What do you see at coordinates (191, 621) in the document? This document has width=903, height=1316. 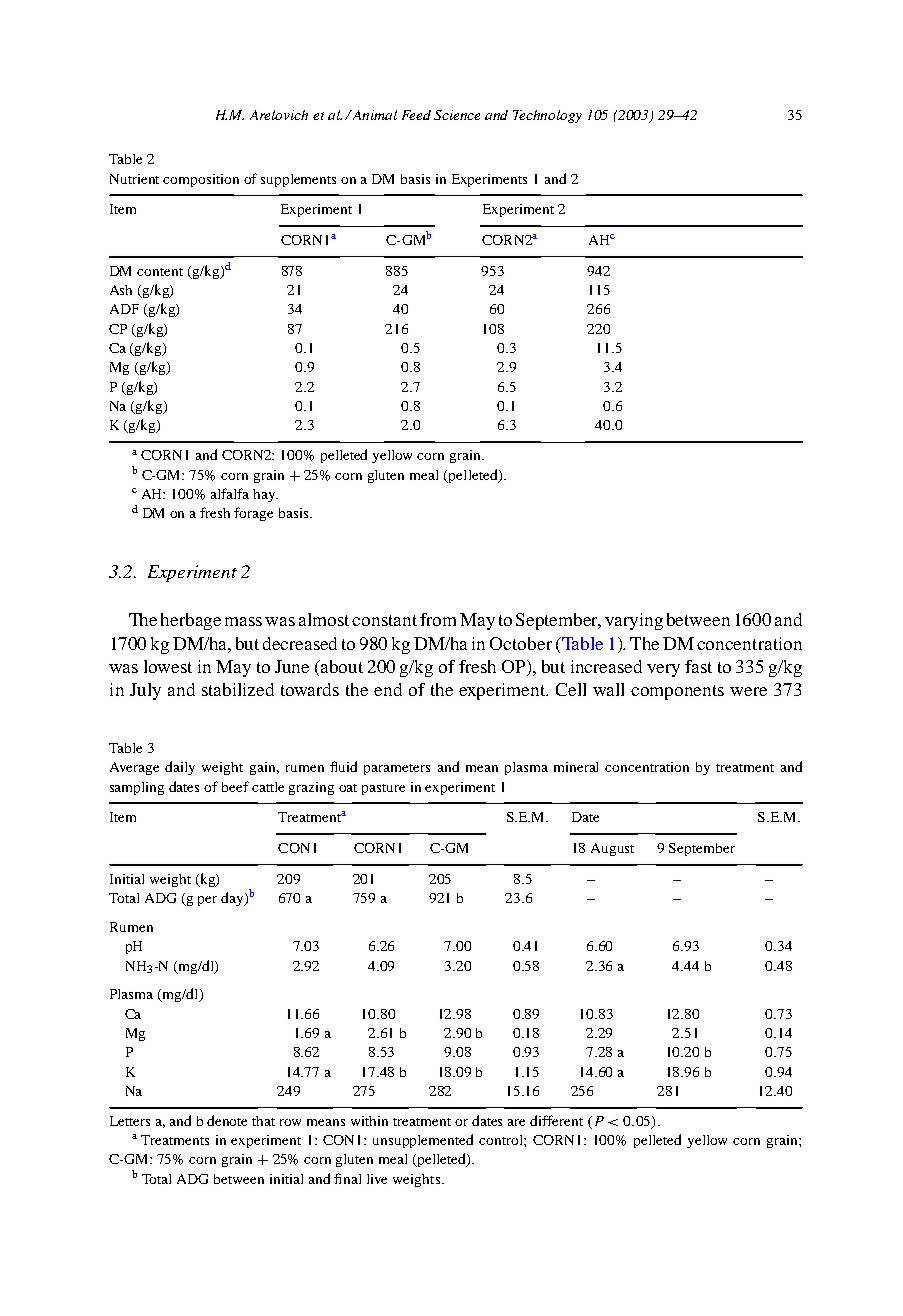 I see `herbage` at bounding box center [191, 621].
